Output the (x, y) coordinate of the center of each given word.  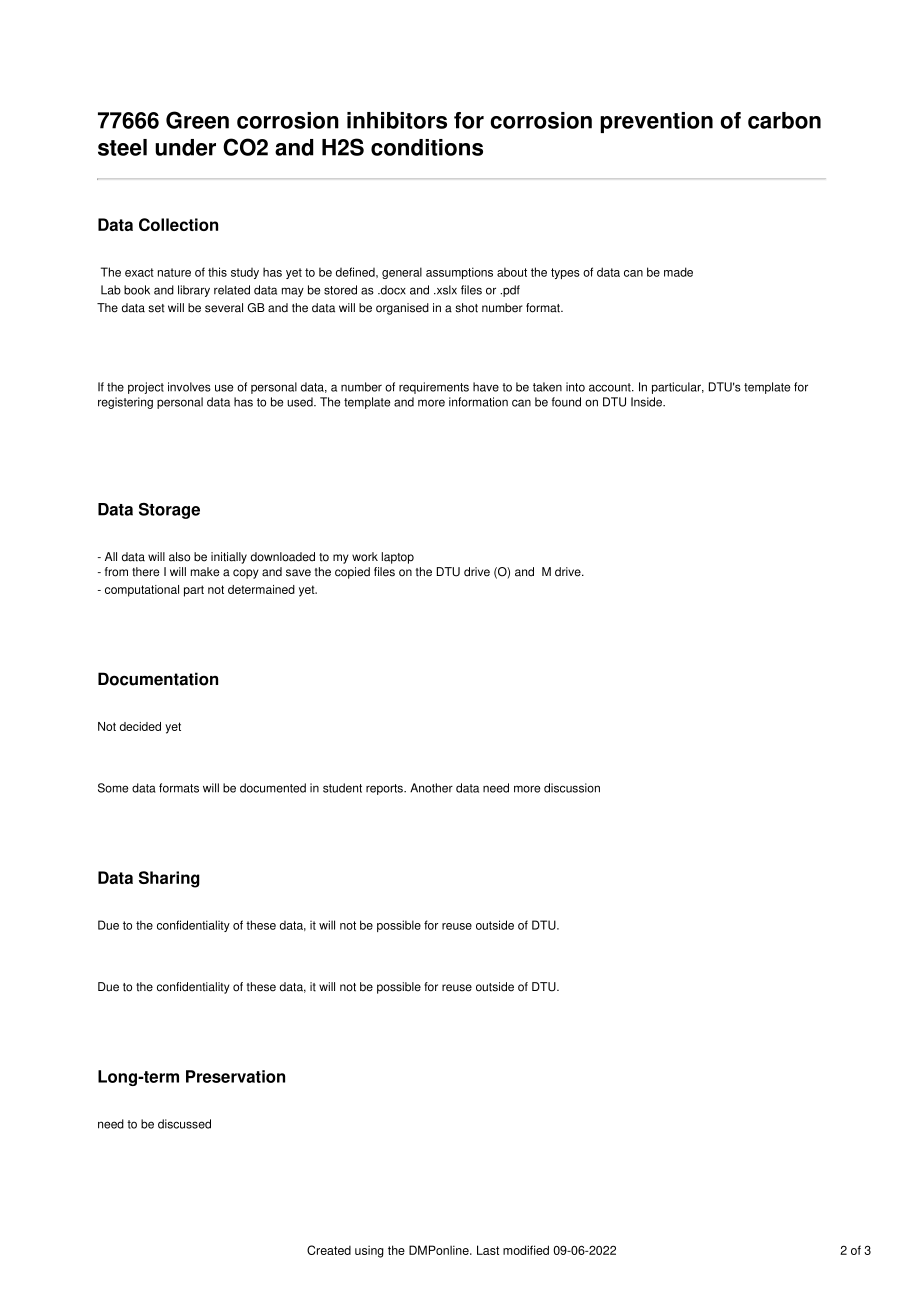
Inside (648, 402)
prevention (656, 122)
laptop (398, 558)
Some (113, 788)
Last (488, 1250)
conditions (427, 147)
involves (189, 387)
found (566, 402)
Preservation (235, 1076)
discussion (572, 788)
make (205, 572)
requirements (434, 388)
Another (431, 788)
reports (385, 789)
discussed (184, 1124)
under (185, 147)
